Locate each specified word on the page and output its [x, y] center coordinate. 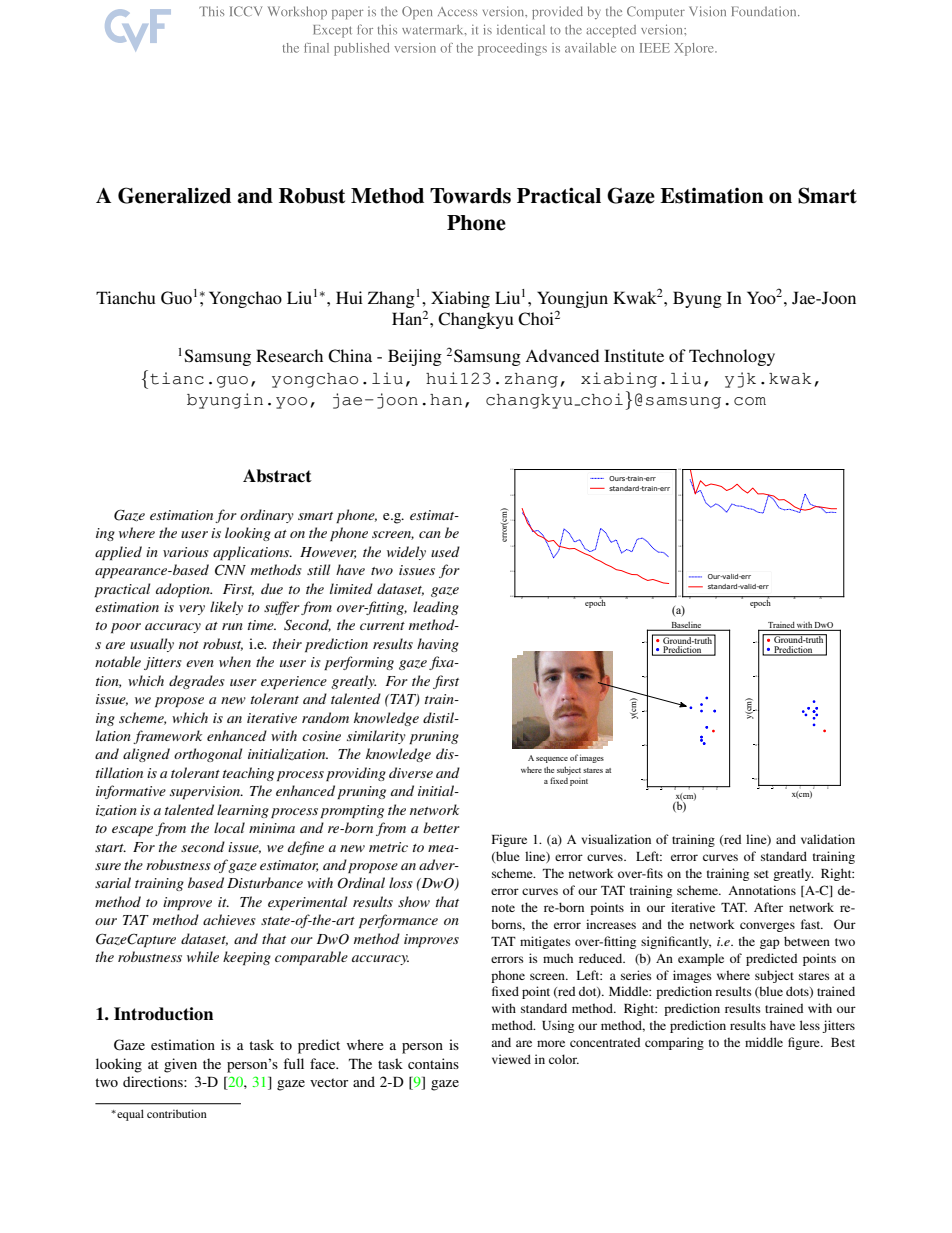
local [229, 827]
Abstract [277, 476]
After [768, 907]
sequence [552, 760]
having [438, 645]
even [200, 663]
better [441, 827]
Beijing [415, 357]
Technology [732, 357]
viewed [511, 1059]
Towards [470, 196]
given [180, 1065]
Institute [634, 355]
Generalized [174, 195]
